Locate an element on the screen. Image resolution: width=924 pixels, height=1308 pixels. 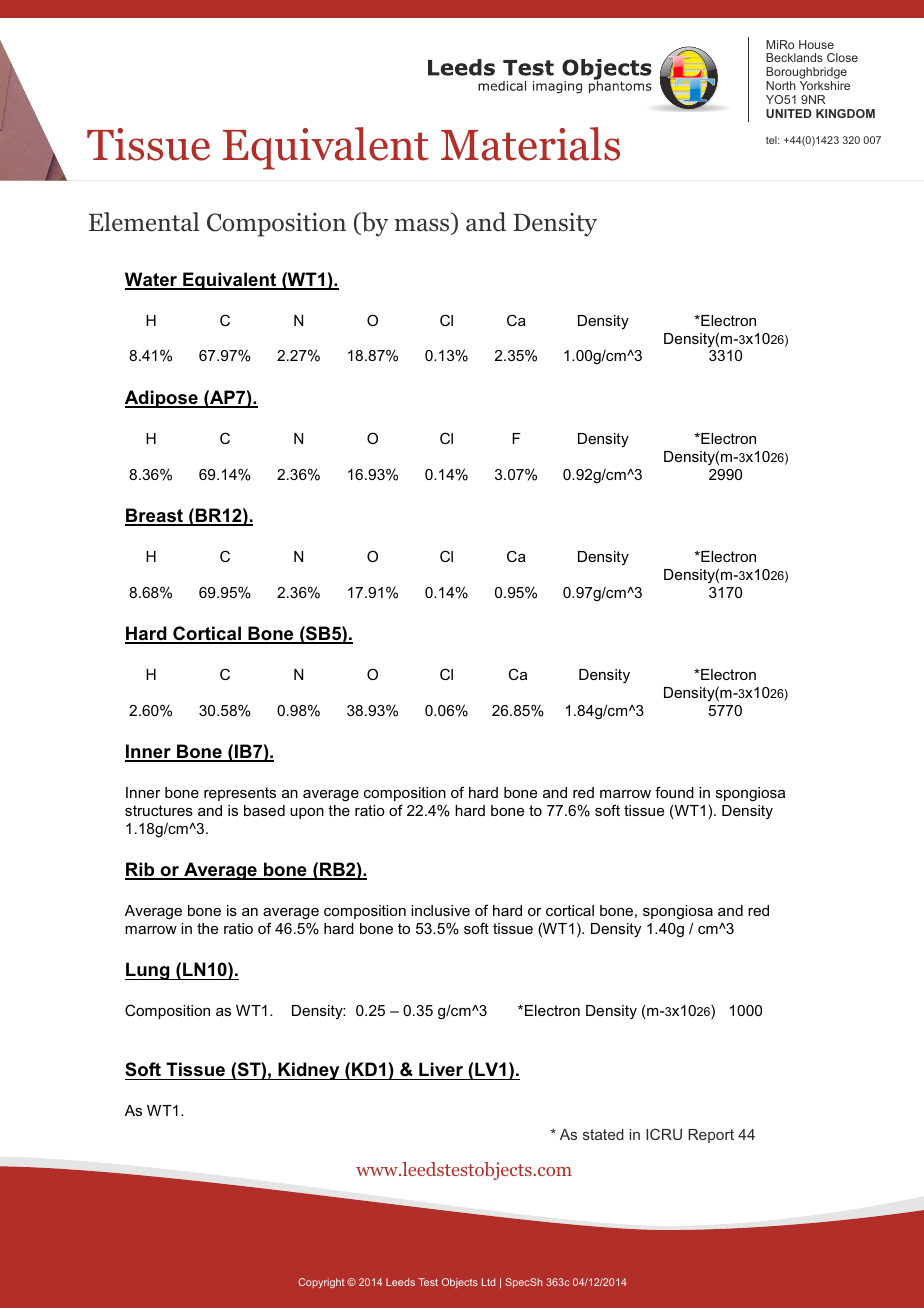
represents is located at coordinates (240, 794).
